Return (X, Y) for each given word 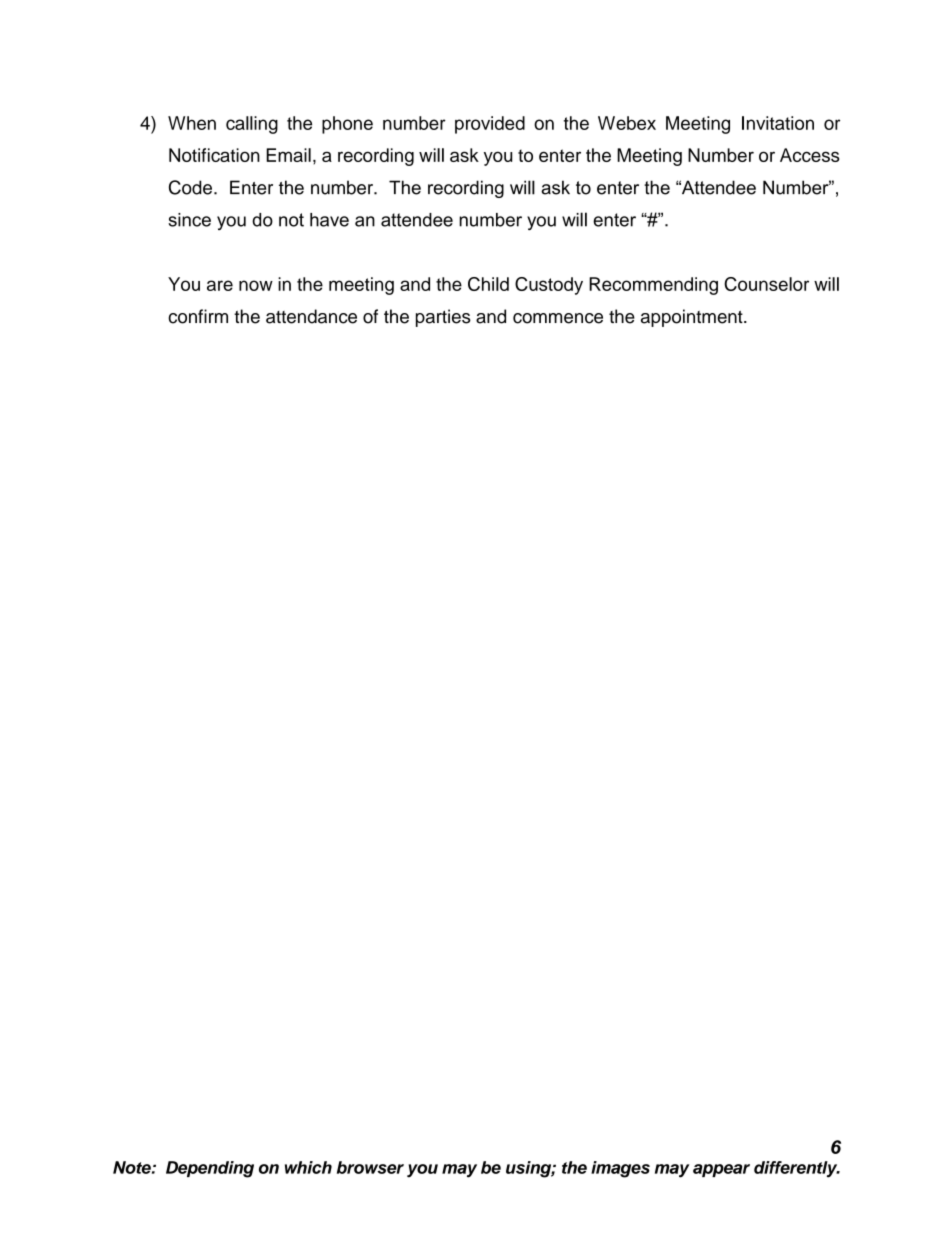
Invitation (778, 123)
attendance (311, 316)
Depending (210, 1169)
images (620, 1169)
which (308, 1167)
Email (288, 155)
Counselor (766, 284)
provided (490, 125)
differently (797, 1169)
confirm (198, 316)
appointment (693, 318)
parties (443, 318)
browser (370, 1167)
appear (721, 1170)
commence (558, 318)
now (256, 285)
